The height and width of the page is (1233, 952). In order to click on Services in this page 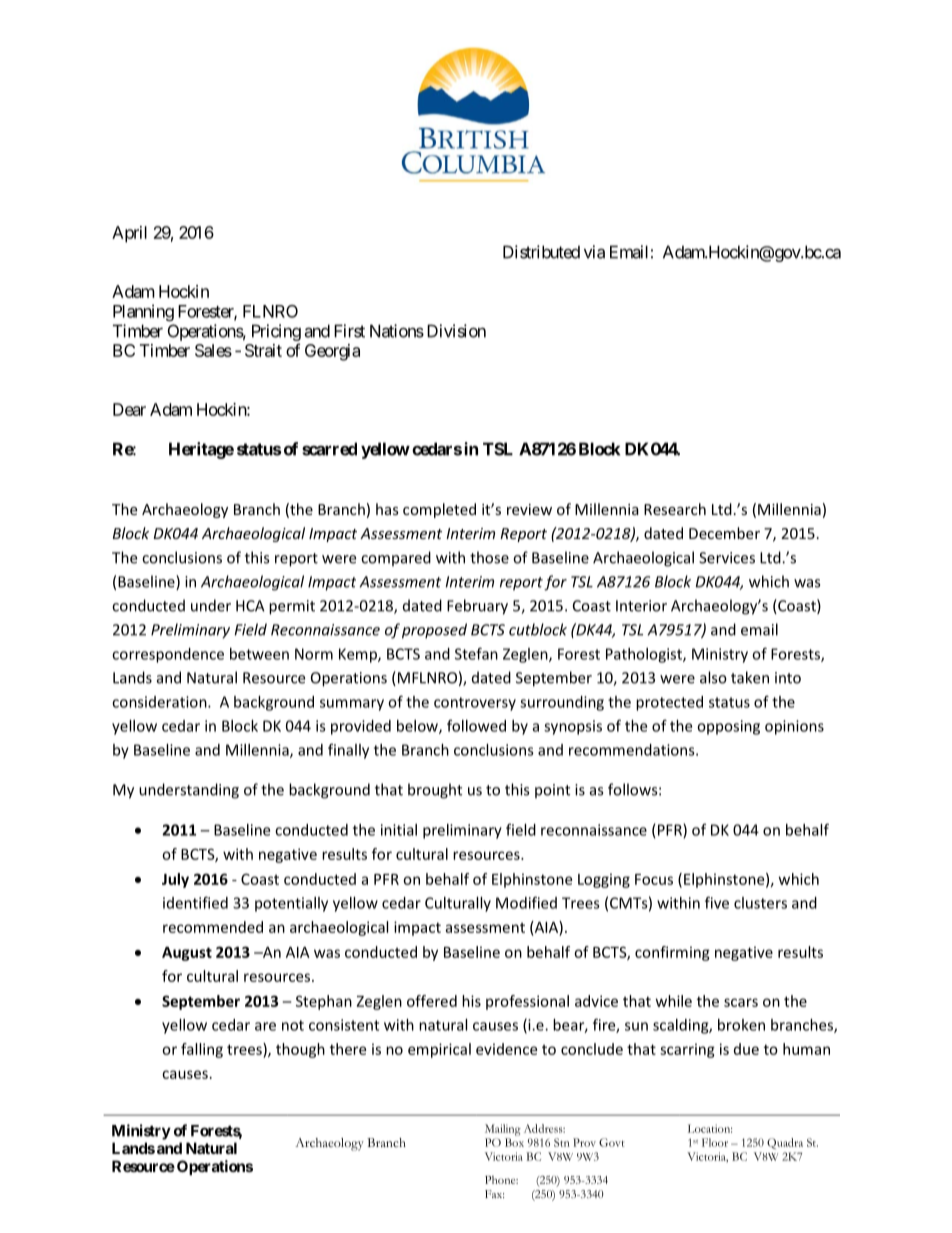, I will do `click(727, 558)`.
